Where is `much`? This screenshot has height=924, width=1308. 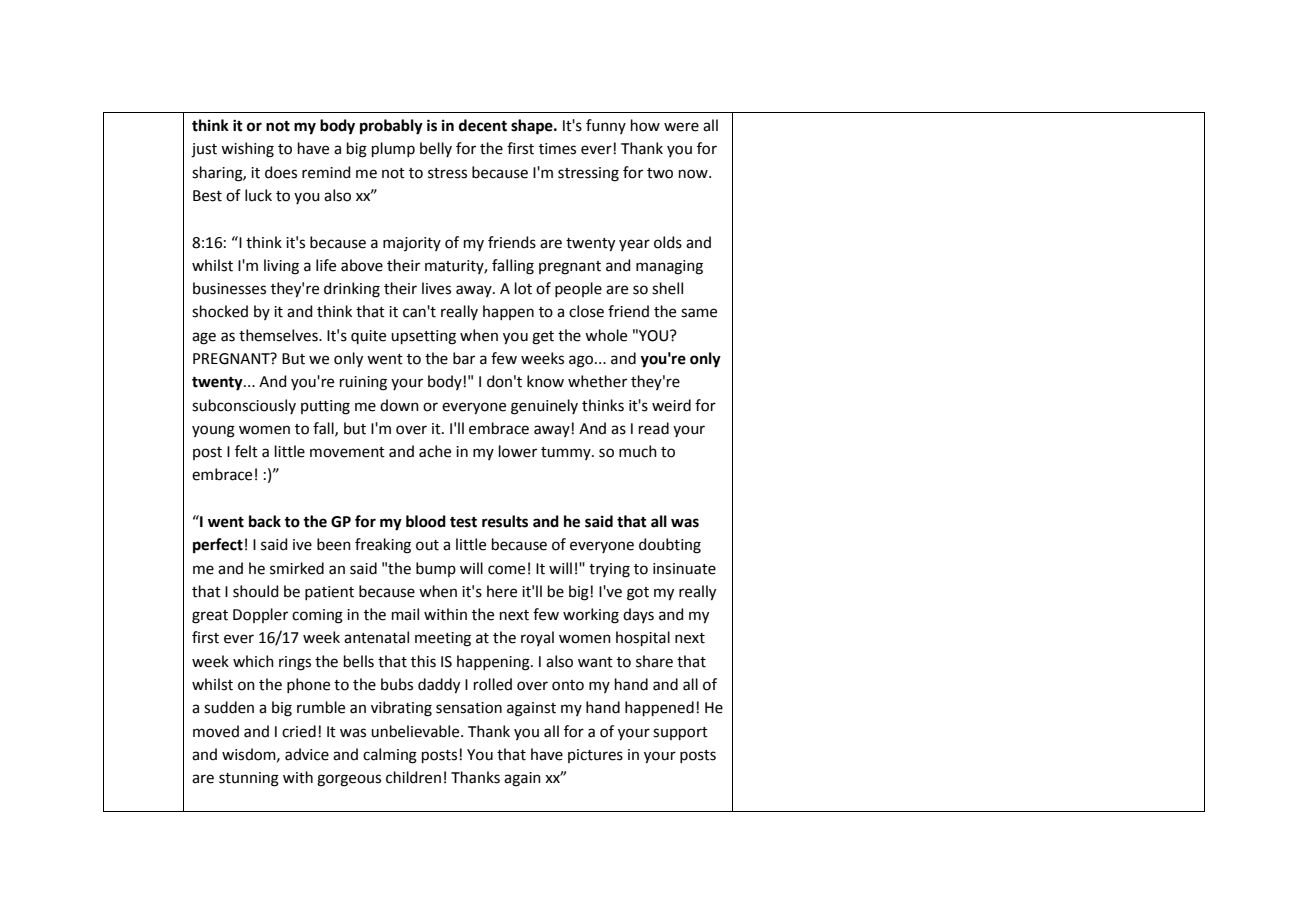
much is located at coordinates (638, 451).
